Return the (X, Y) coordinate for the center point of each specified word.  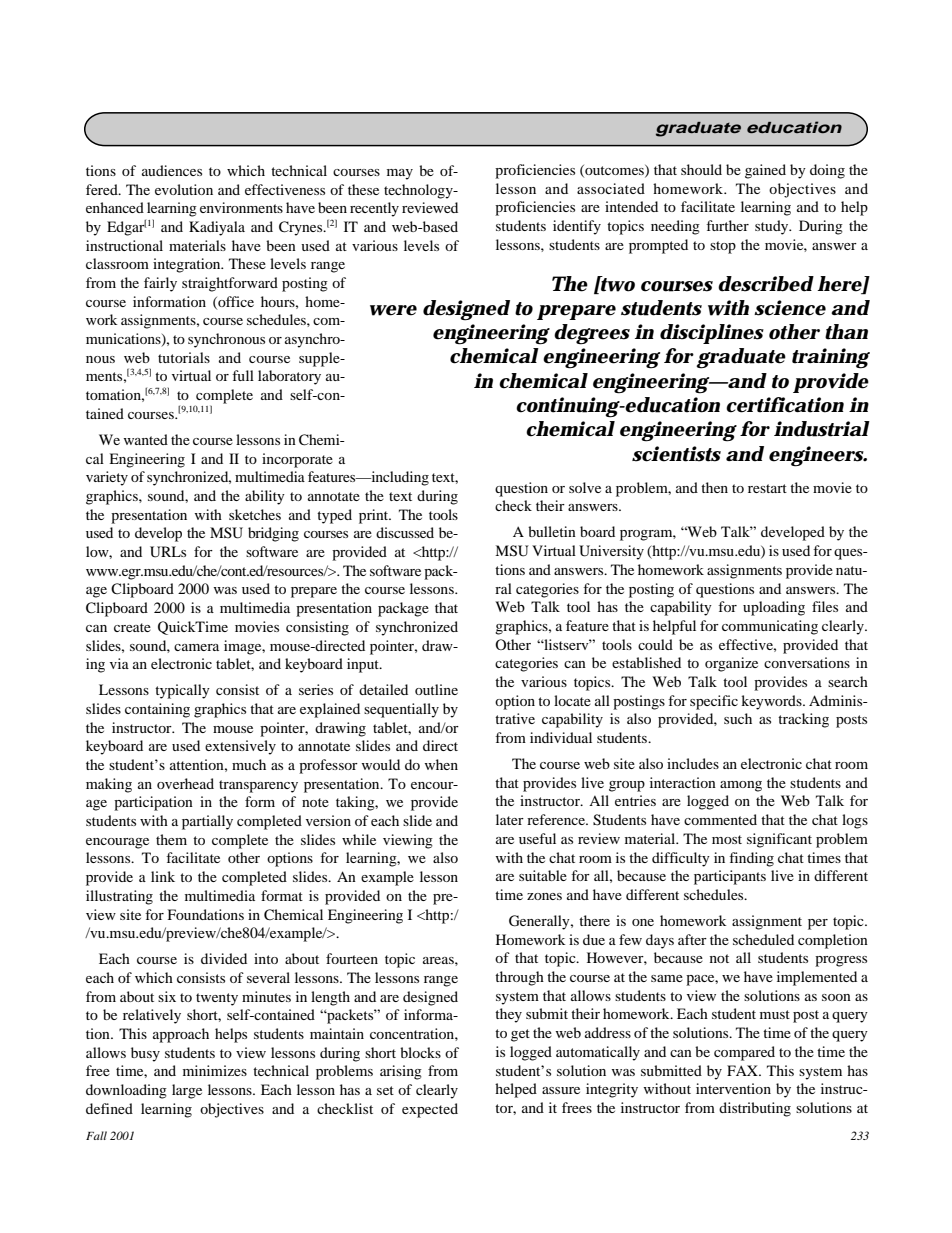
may (400, 174)
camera (196, 647)
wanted (146, 439)
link (163, 876)
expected (430, 1110)
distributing (755, 1109)
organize (731, 664)
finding (751, 859)
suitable (543, 875)
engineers (817, 456)
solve (585, 487)
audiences (172, 170)
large (187, 1091)
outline (436, 689)
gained (765, 171)
